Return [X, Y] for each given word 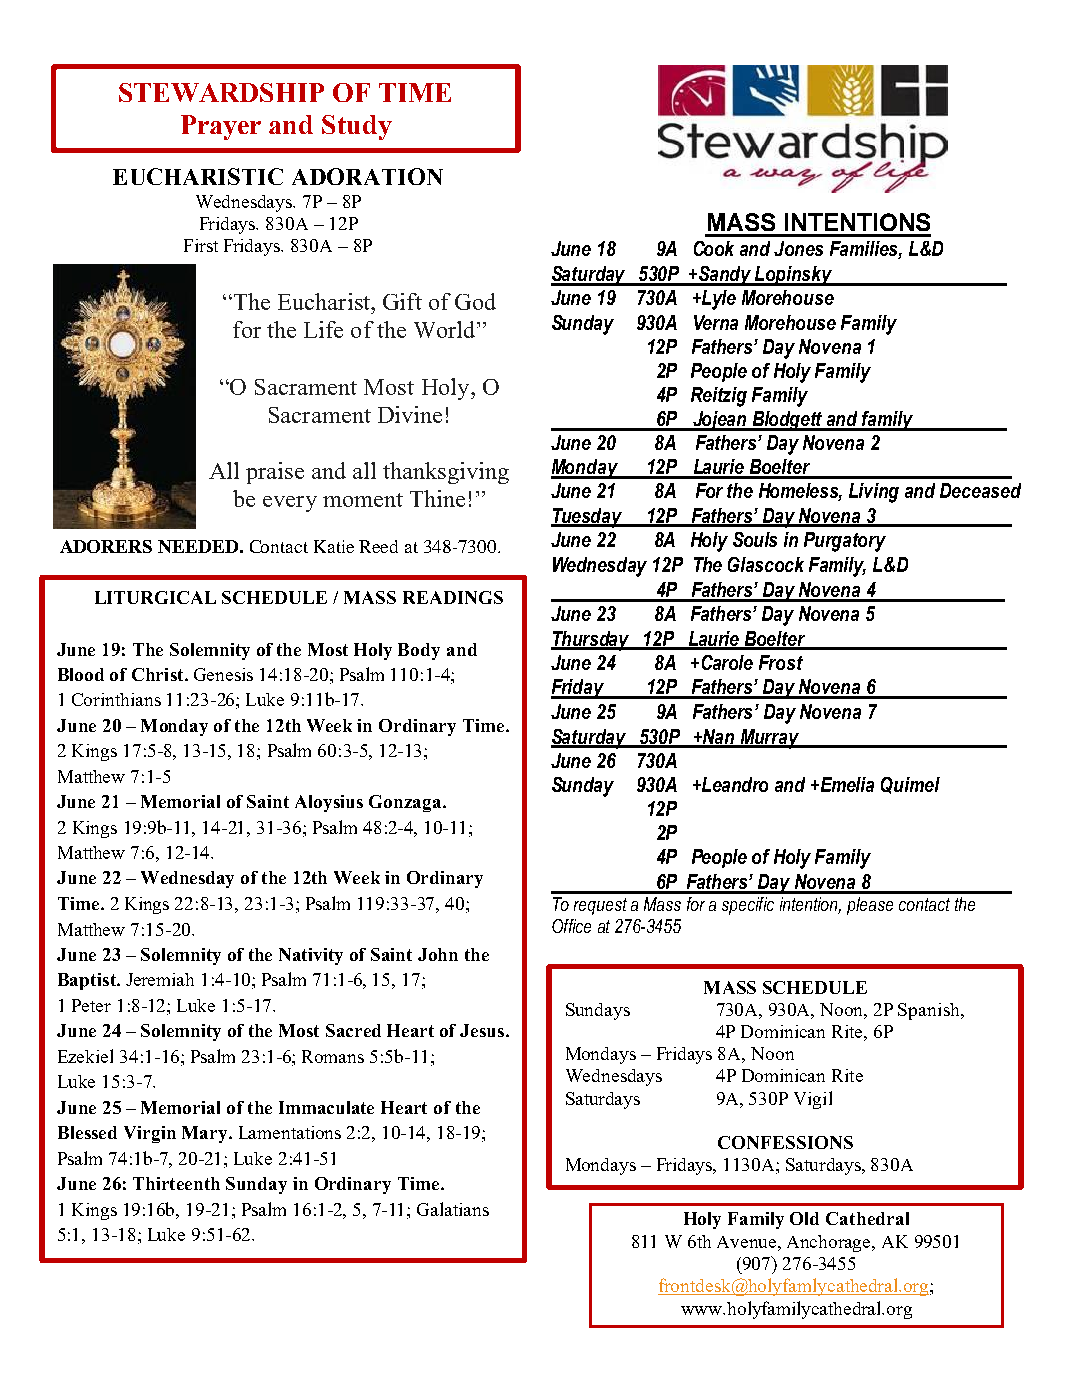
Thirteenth [176, 1183]
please [870, 906]
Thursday [591, 641]
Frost [781, 662]
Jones [798, 248]
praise [275, 473]
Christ [159, 674]
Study [357, 127]
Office [571, 926]
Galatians [453, 1209]
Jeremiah [160, 979]
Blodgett [788, 421]
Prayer [221, 127]
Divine [410, 414]
